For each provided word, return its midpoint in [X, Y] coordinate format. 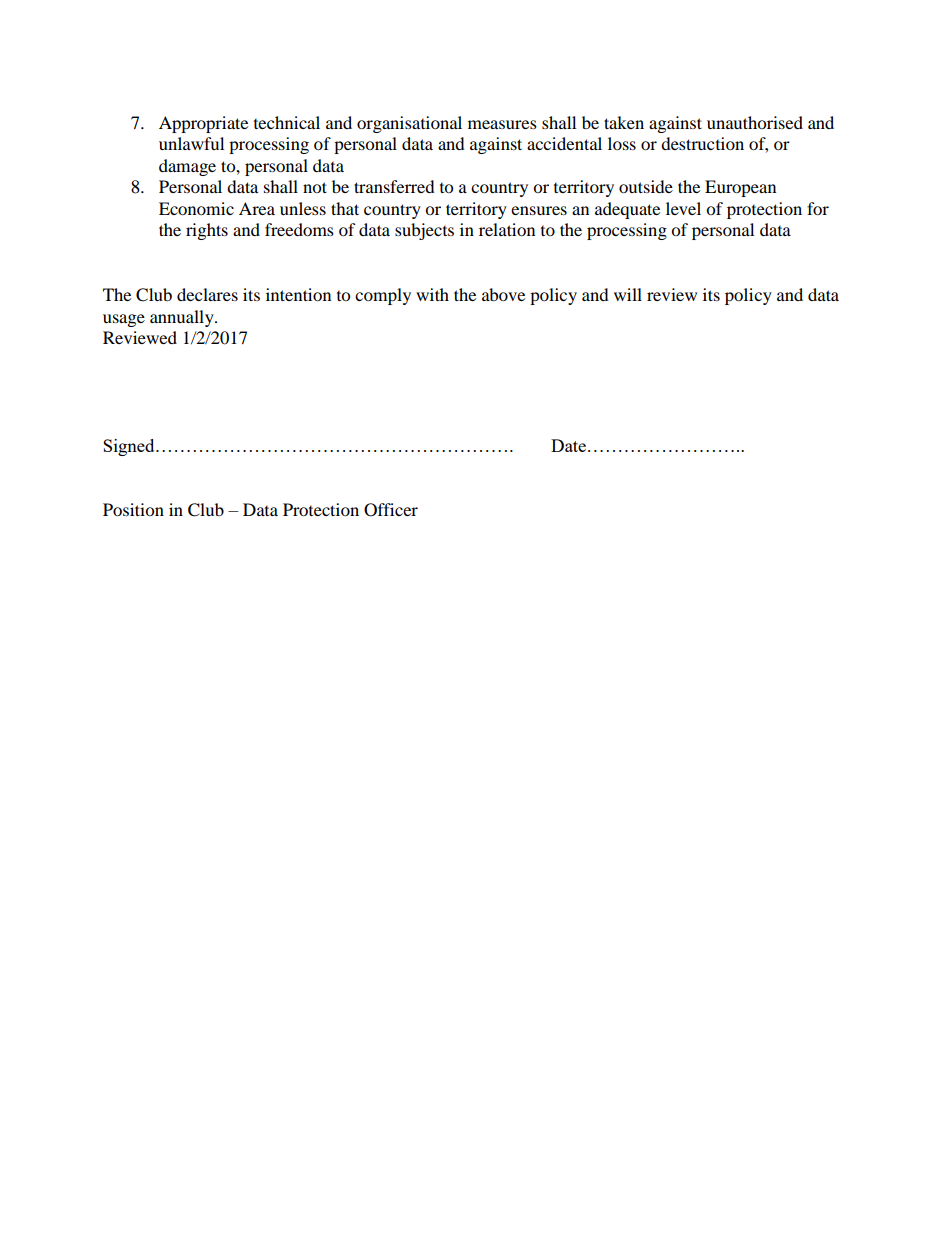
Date [568, 445]
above [503, 294]
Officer [391, 510]
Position [133, 509]
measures [502, 124]
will [628, 294]
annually [183, 318]
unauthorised [755, 122]
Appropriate [203, 124]
